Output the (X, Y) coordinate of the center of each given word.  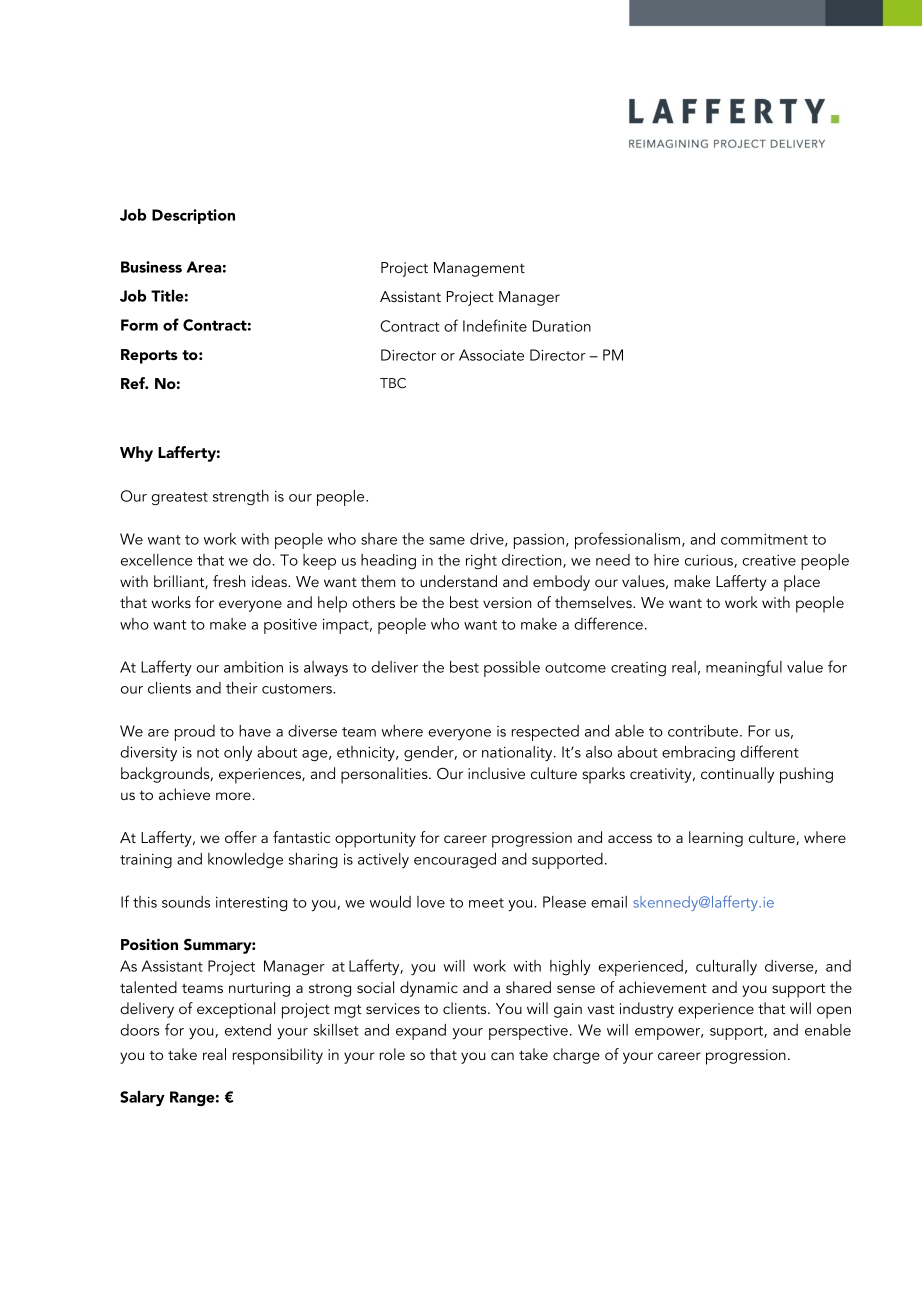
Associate (491, 355)
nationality (518, 753)
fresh (229, 581)
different (769, 751)
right (481, 561)
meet (486, 903)
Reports (149, 356)
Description (193, 216)
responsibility (277, 1056)
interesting (251, 903)
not (208, 753)
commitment (764, 539)
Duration (562, 326)
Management (479, 269)
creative (769, 560)
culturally (726, 967)
